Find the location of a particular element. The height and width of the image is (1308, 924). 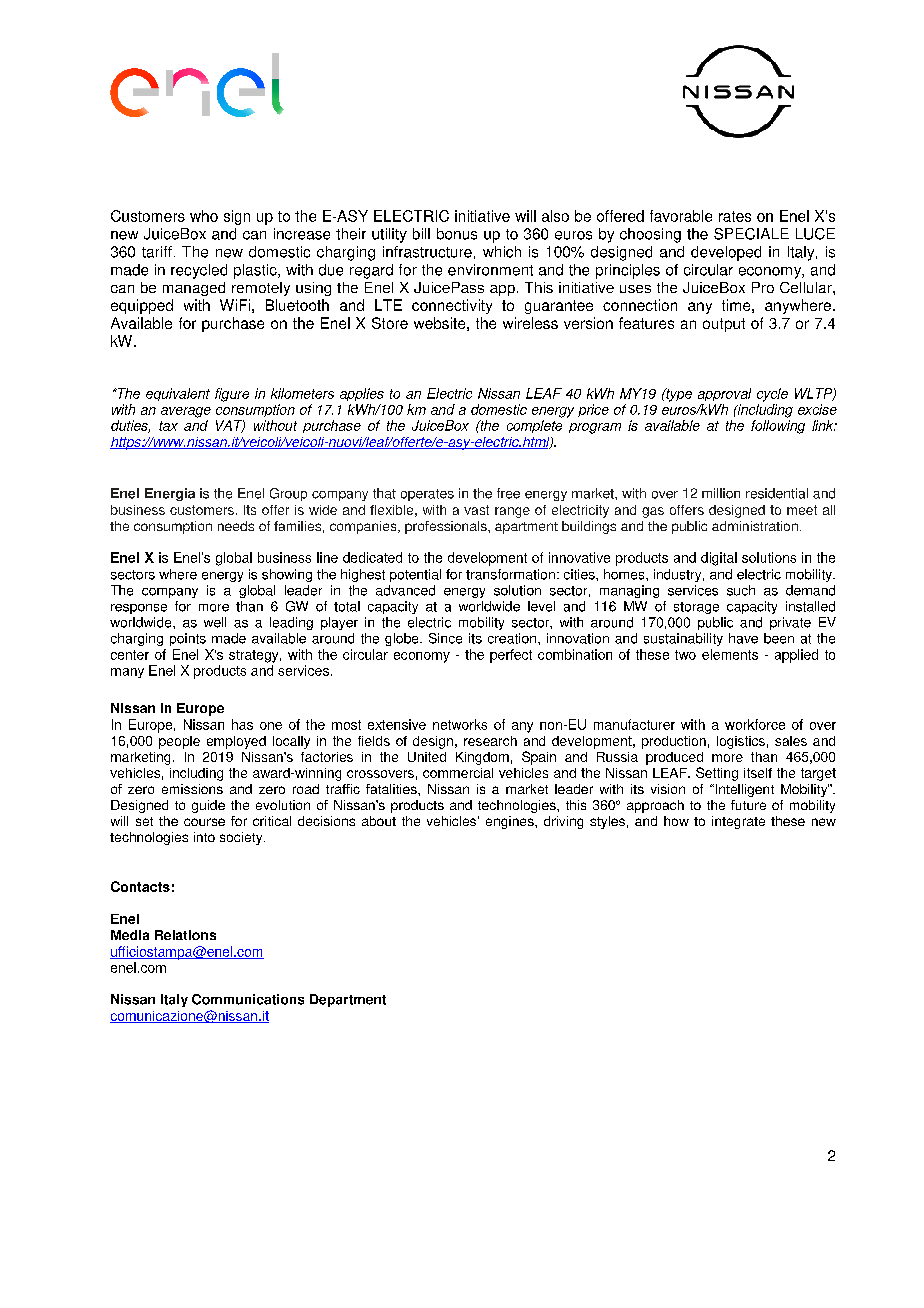

perfect is located at coordinates (511, 656).
